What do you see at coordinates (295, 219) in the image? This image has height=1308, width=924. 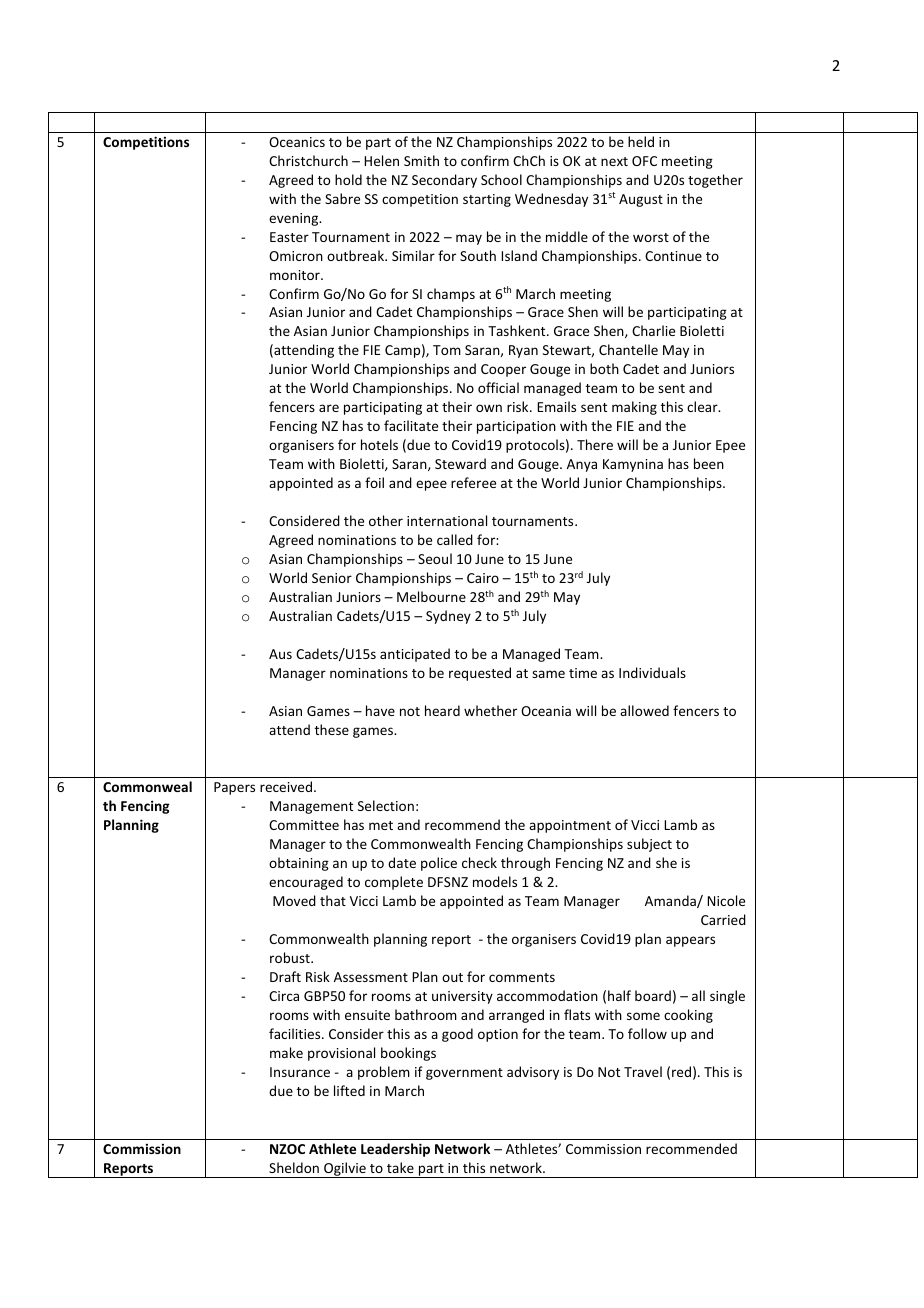 I see `evening` at bounding box center [295, 219].
